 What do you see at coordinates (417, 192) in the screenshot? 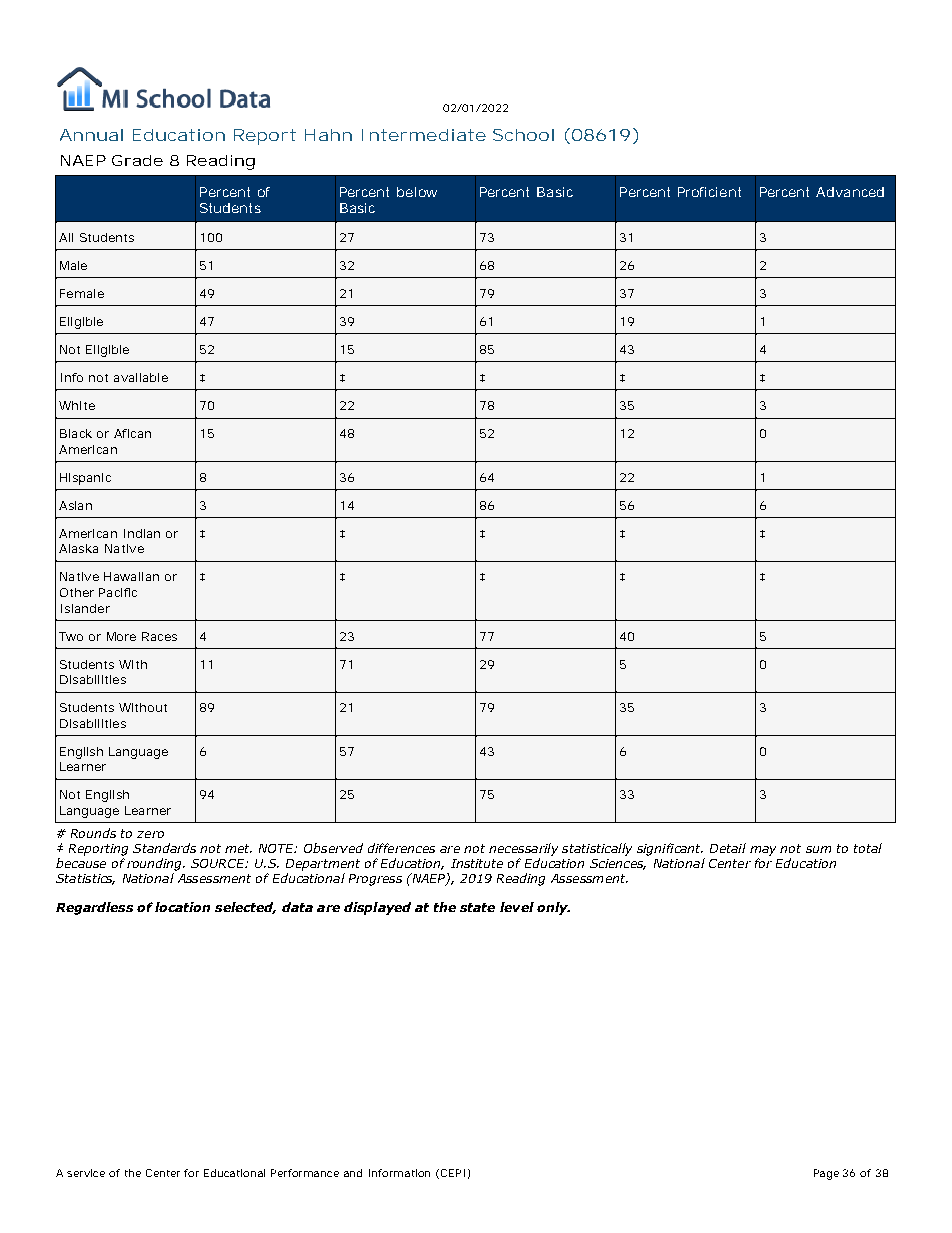
I see `below` at bounding box center [417, 192].
